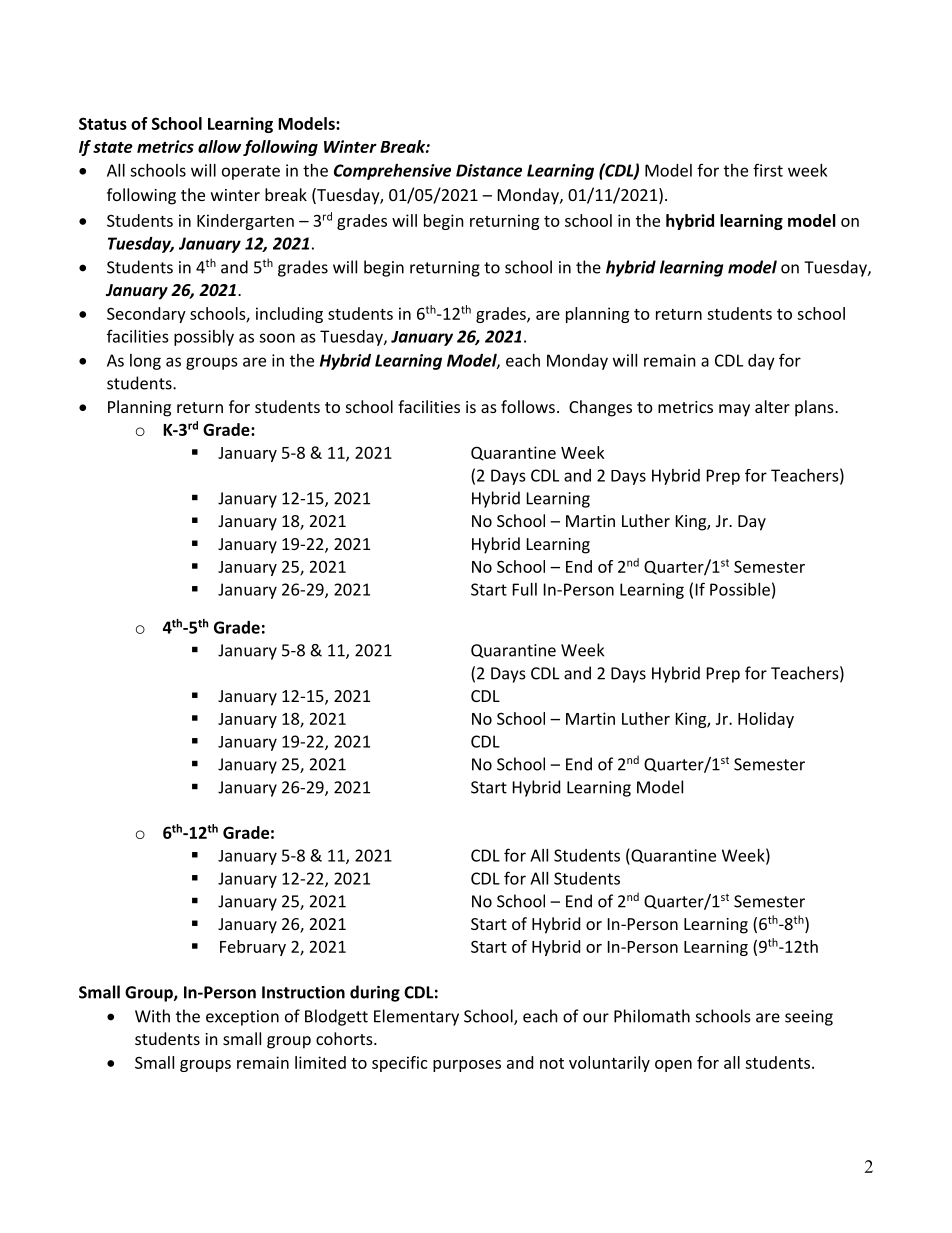 This screenshot has height=1233, width=952. I want to click on With, so click(152, 1016).
